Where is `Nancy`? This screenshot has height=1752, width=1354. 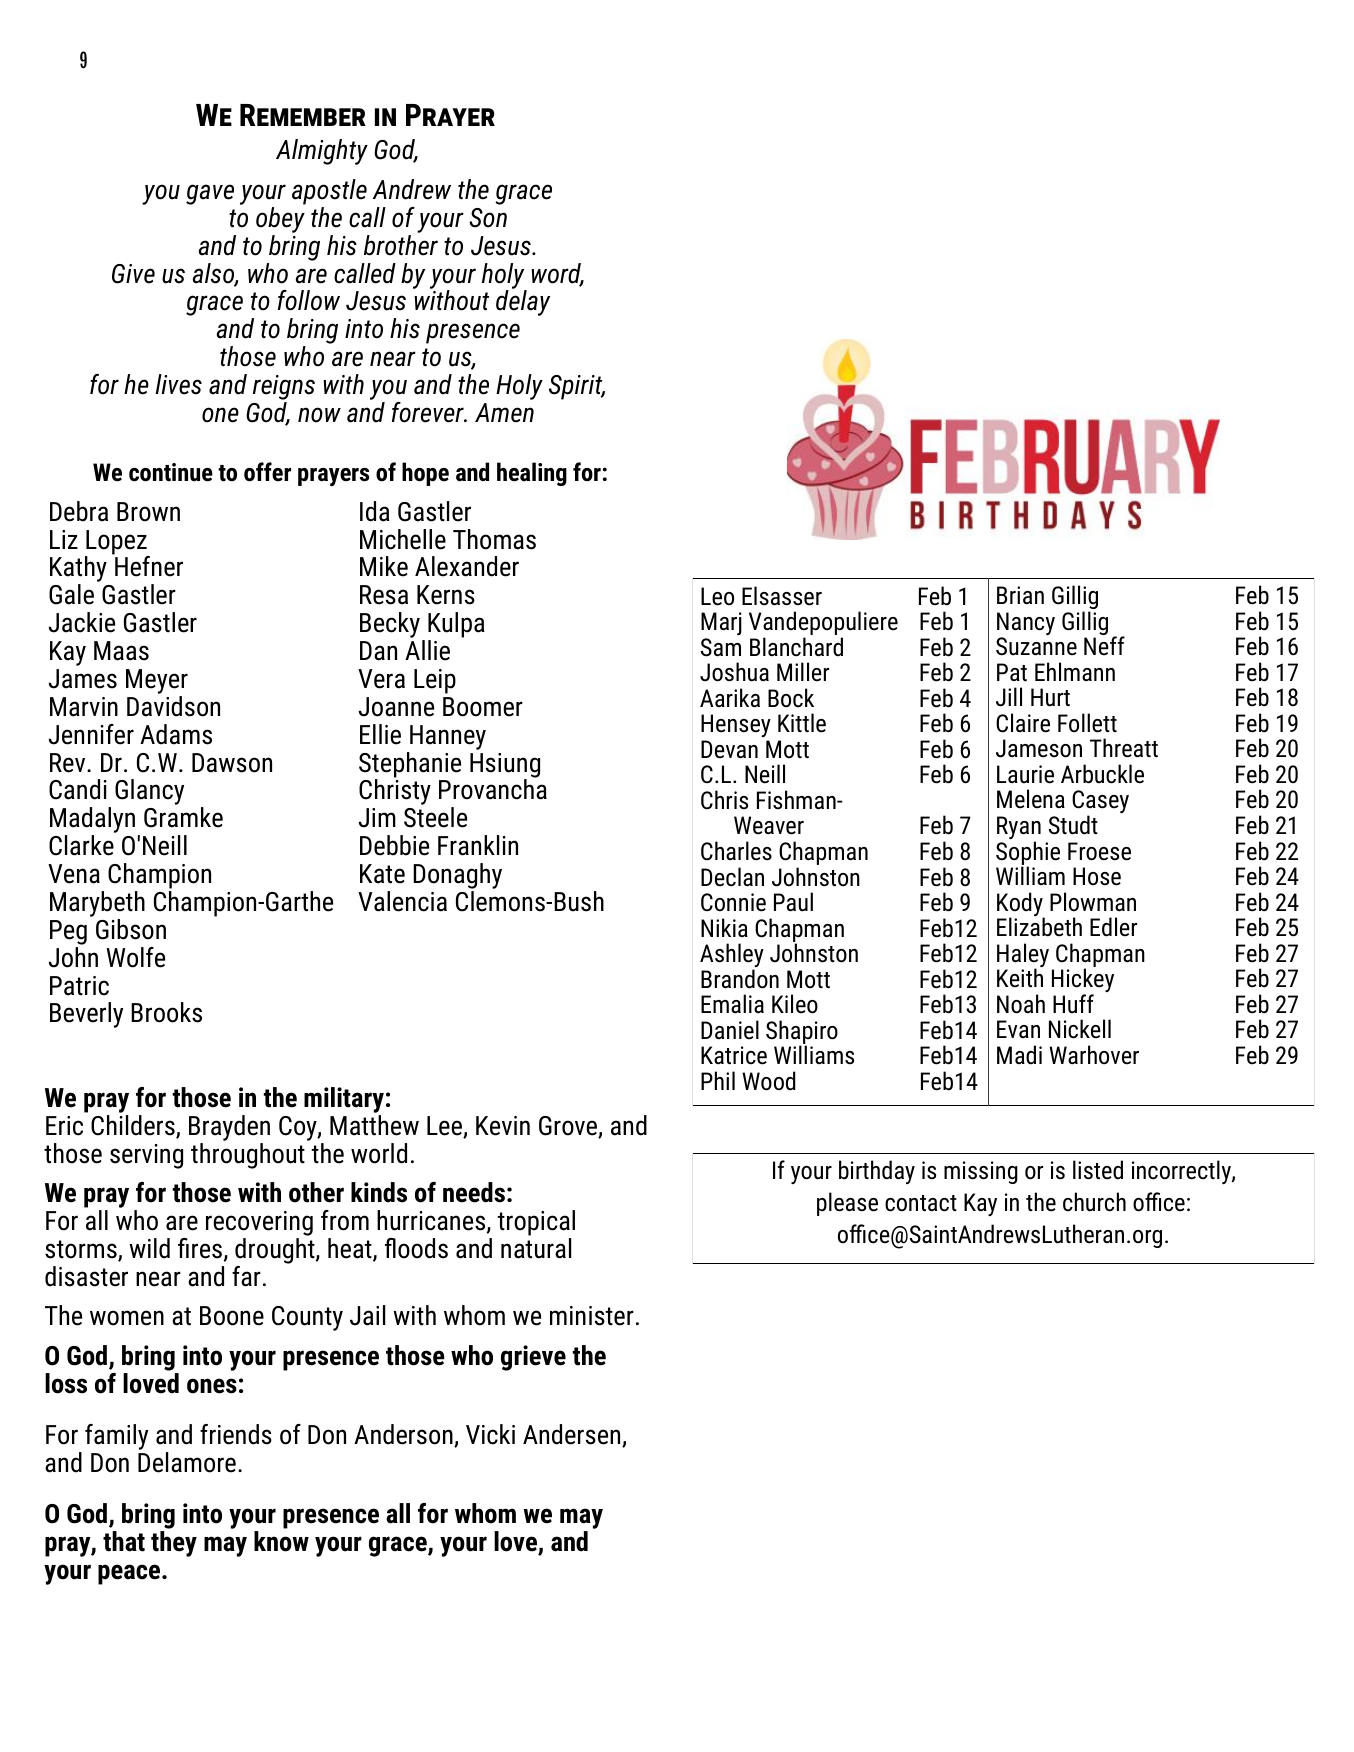
Nancy is located at coordinates (1026, 625).
